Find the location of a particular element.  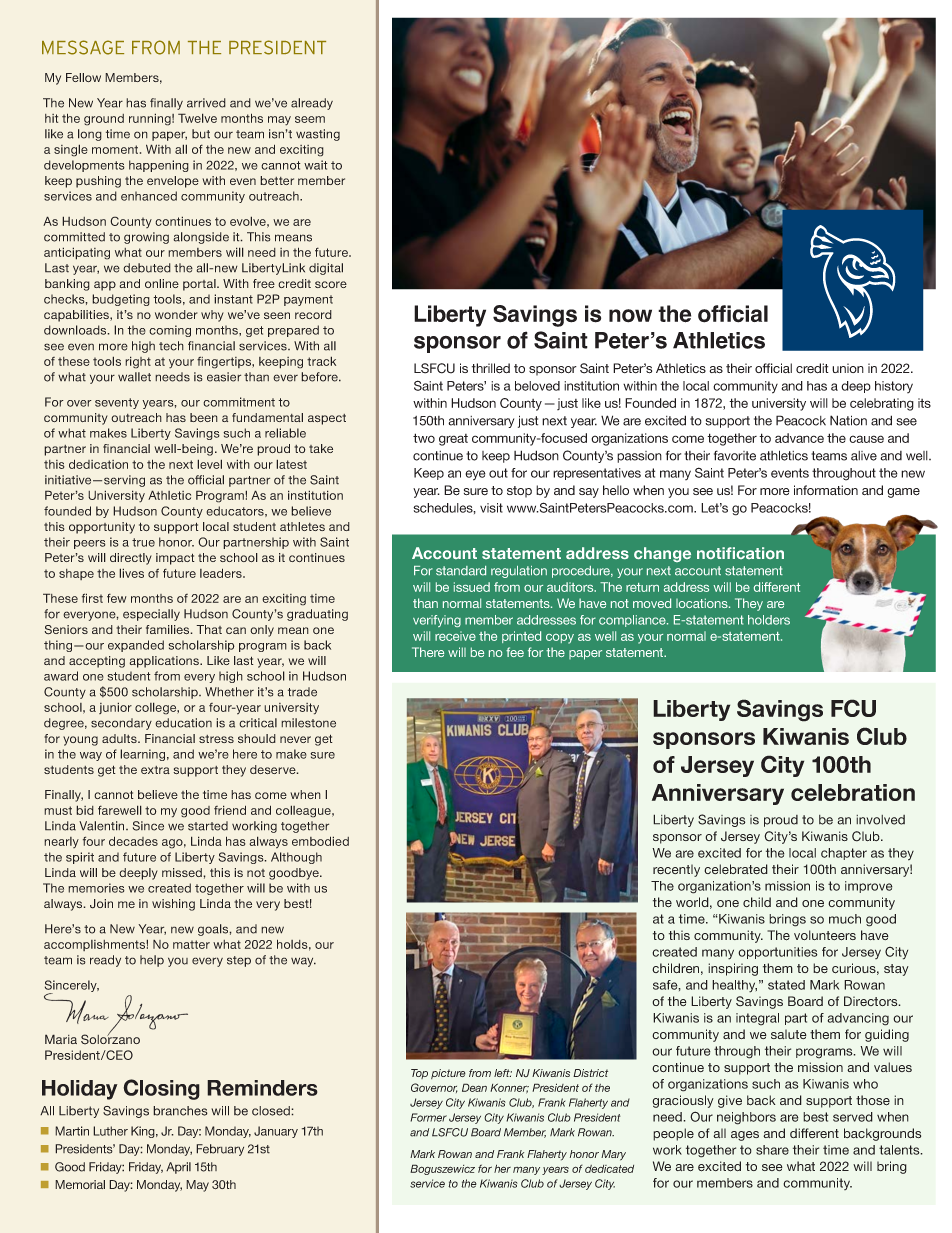

receive is located at coordinates (455, 636).
